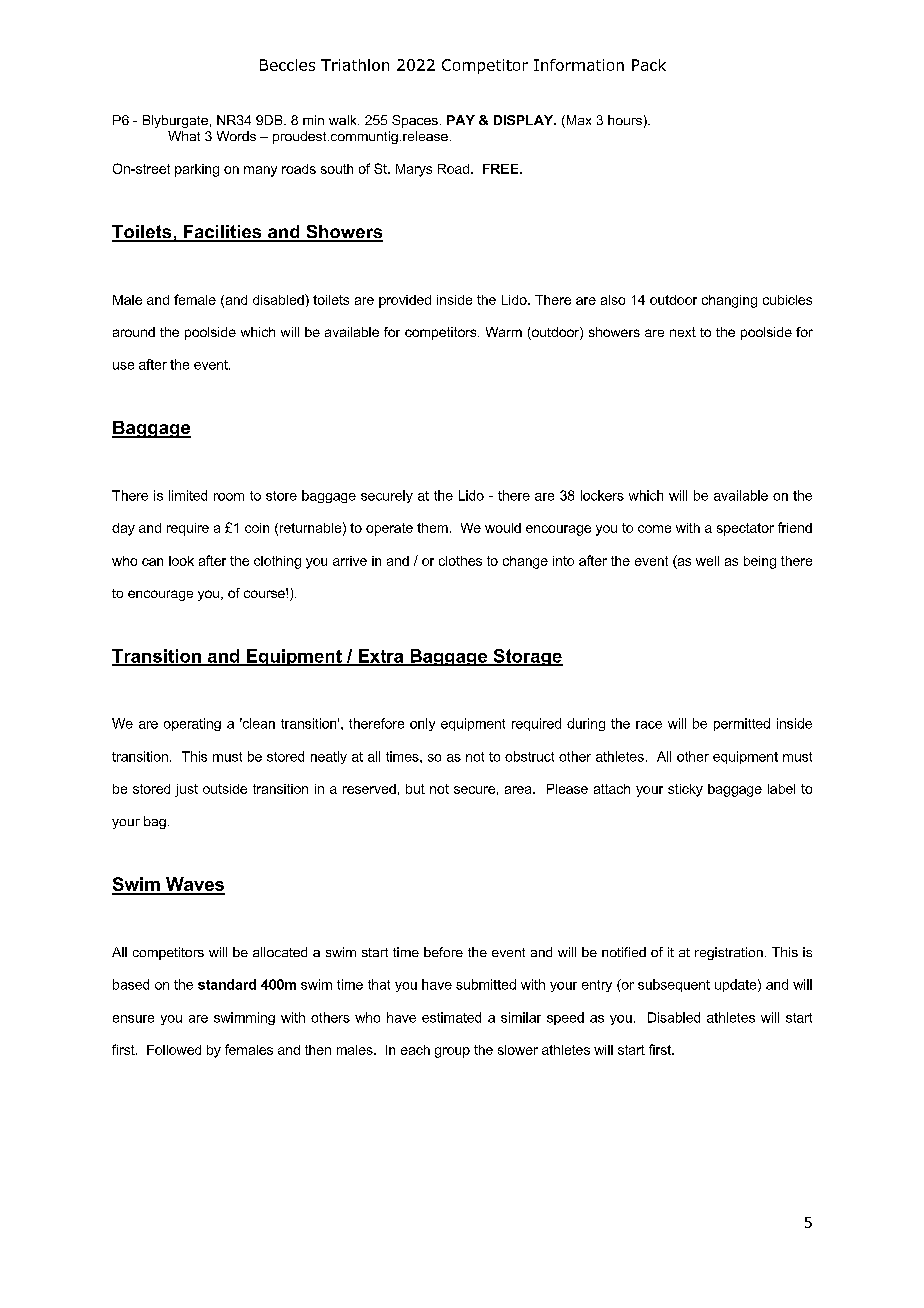 The width and height of the image is (924, 1308). I want to click on limited, so click(188, 495).
